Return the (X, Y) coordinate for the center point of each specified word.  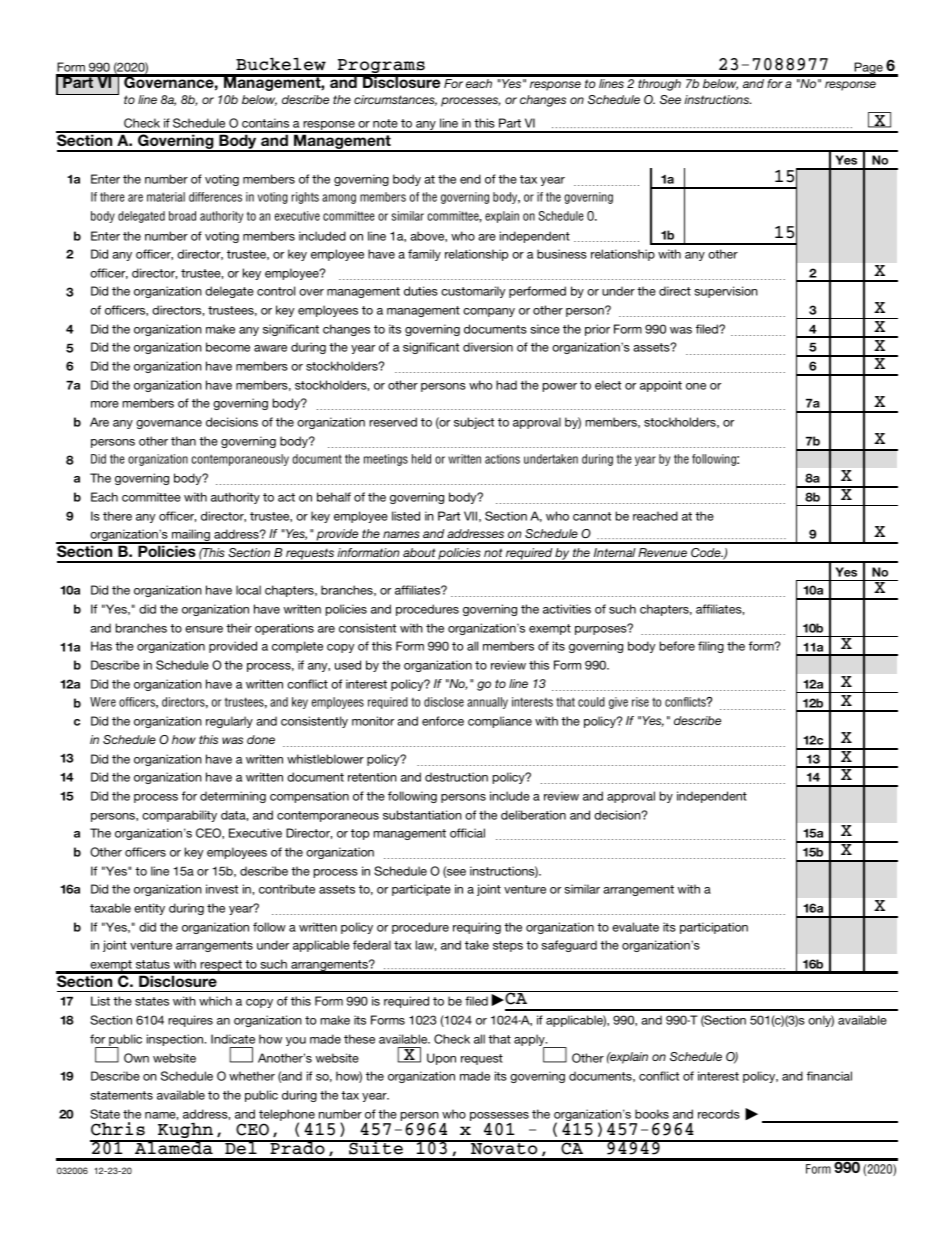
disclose (444, 702)
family (424, 255)
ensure (204, 629)
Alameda (174, 1147)
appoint (661, 386)
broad (182, 216)
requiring (477, 928)
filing (711, 647)
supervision (726, 292)
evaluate (635, 927)
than (183, 441)
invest (222, 889)
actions (502, 459)
